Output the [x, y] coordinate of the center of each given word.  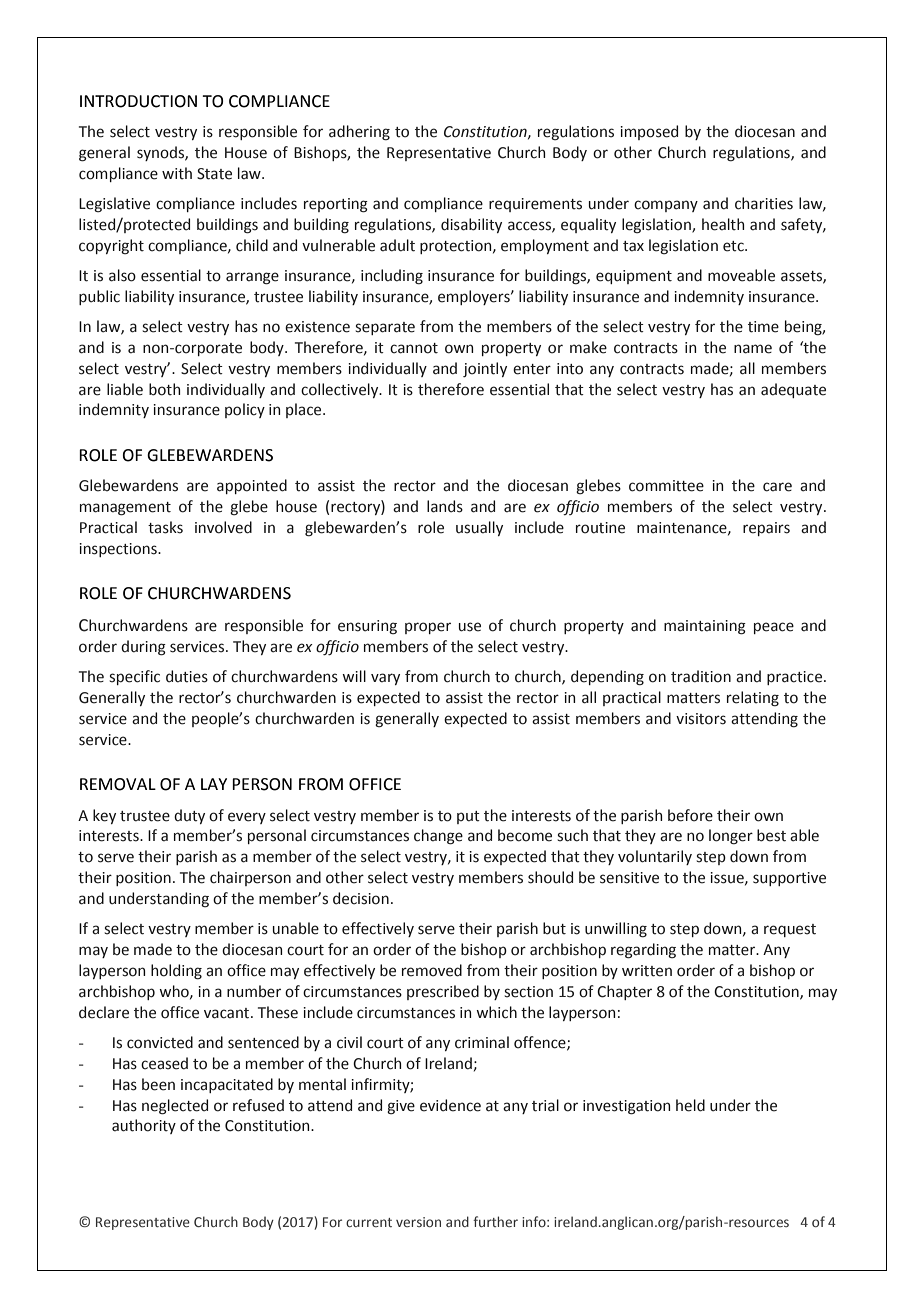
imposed [649, 132]
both [164, 389]
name [753, 349]
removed [432, 970]
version [418, 1222]
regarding [643, 951]
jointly [485, 369]
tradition [701, 676]
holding [176, 972]
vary [385, 679]
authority [144, 1126]
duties [187, 676]
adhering [359, 133]
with [177, 173]
